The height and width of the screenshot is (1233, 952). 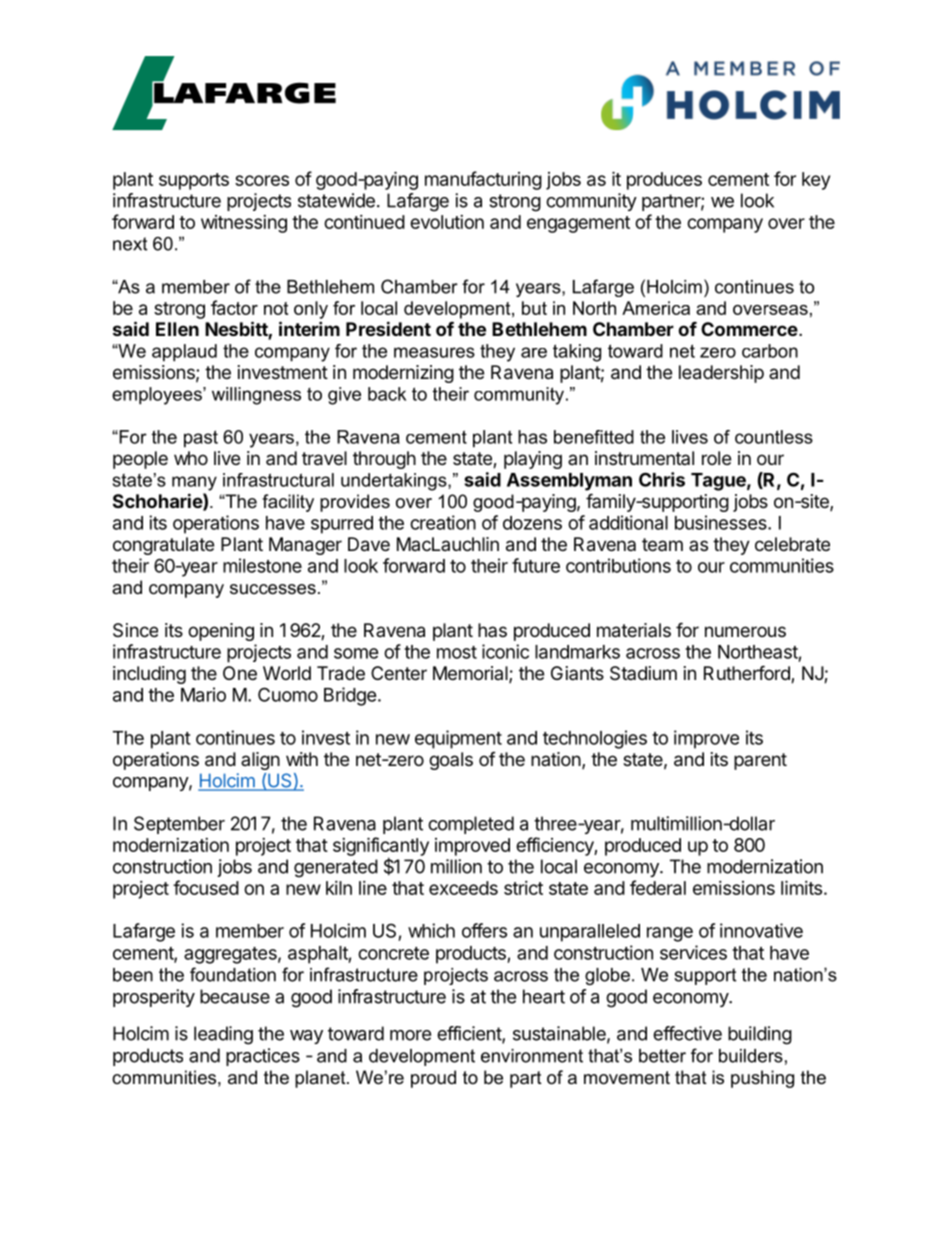 I want to click on leading, so click(x=223, y=1035).
